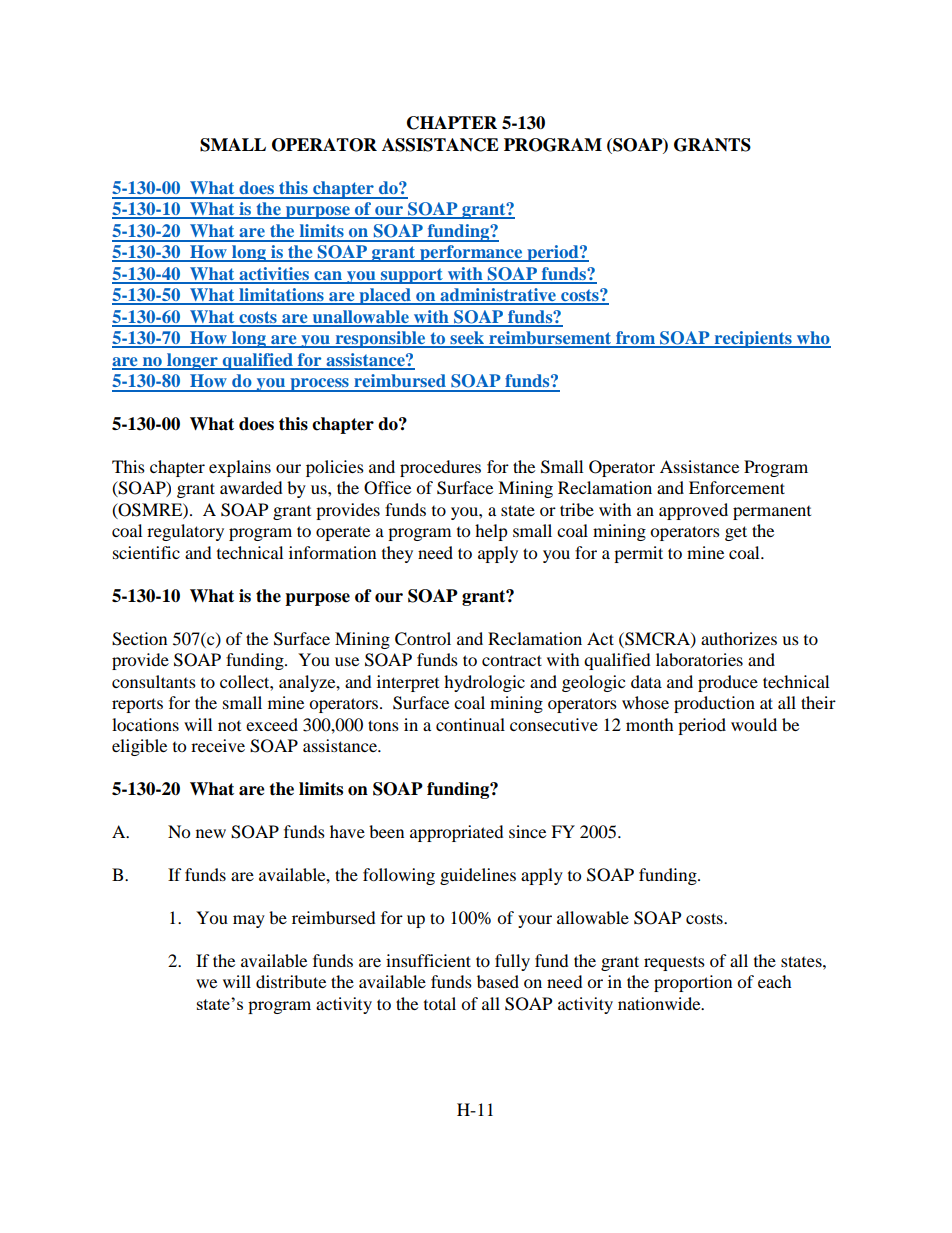 This screenshot has width=952, height=1233. Describe the element at coordinates (737, 487) in the screenshot. I see `Enforcement` at that location.
